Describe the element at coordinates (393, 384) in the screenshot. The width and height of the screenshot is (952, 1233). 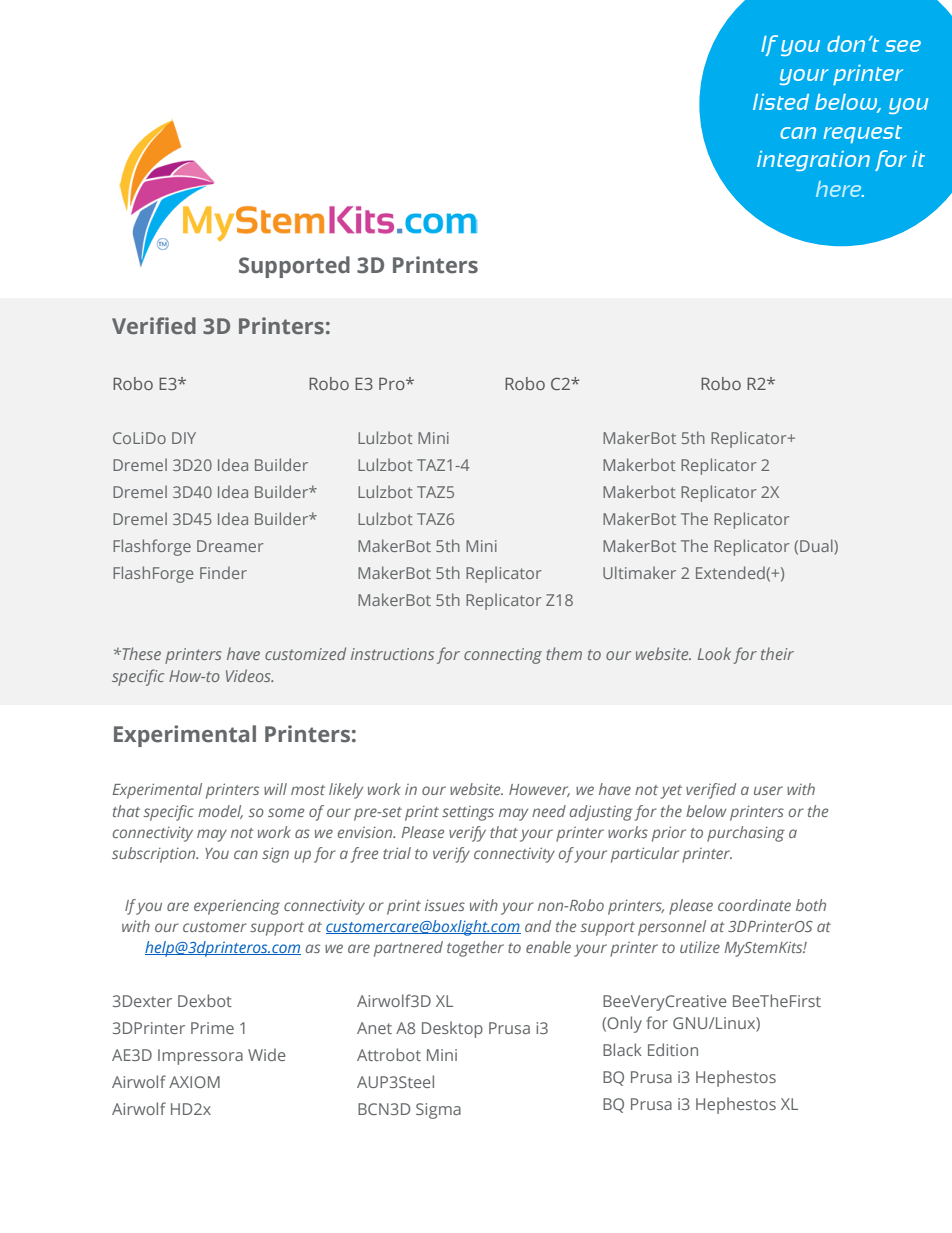
I see `Pro` at that location.
